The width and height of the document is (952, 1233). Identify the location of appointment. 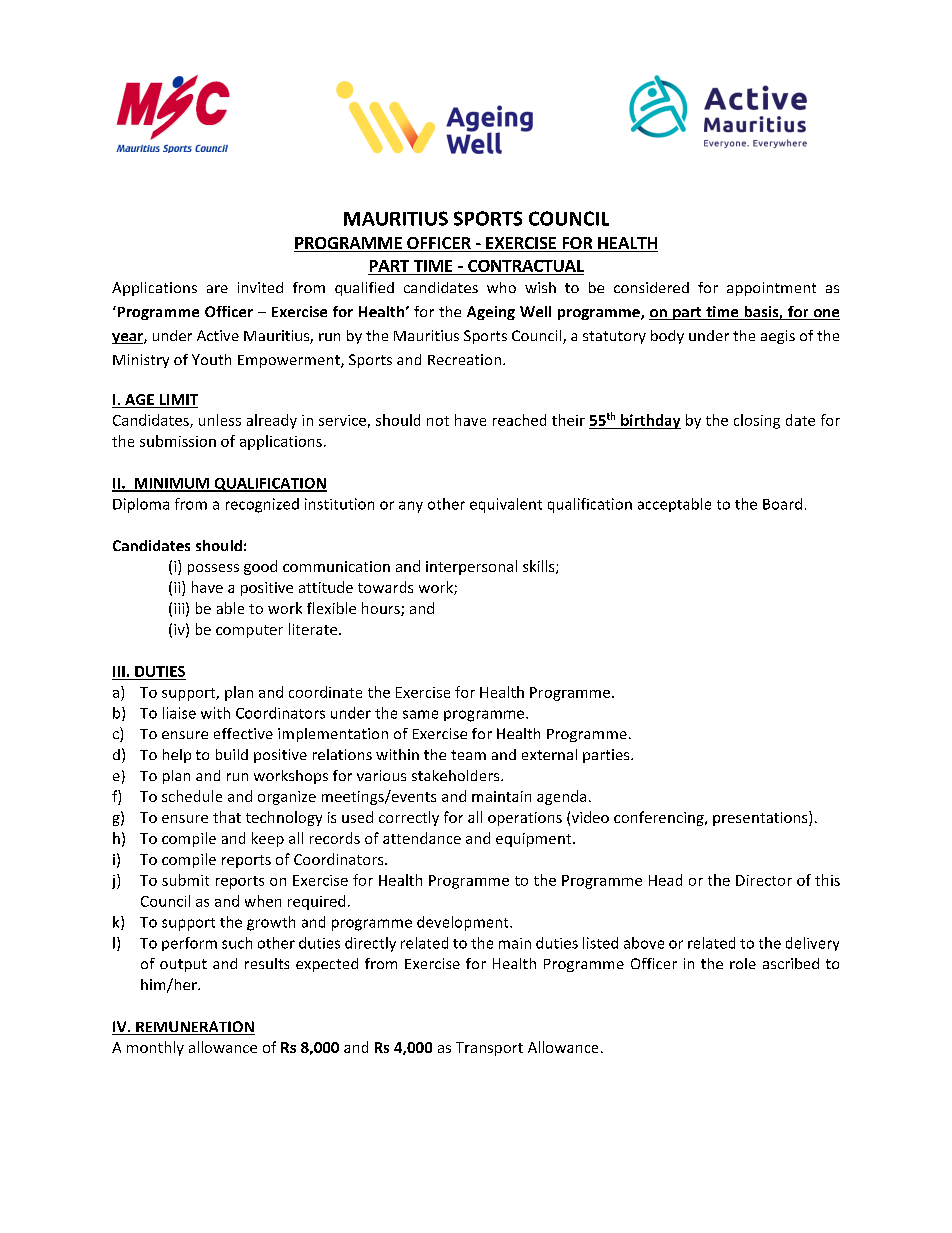
(771, 289).
